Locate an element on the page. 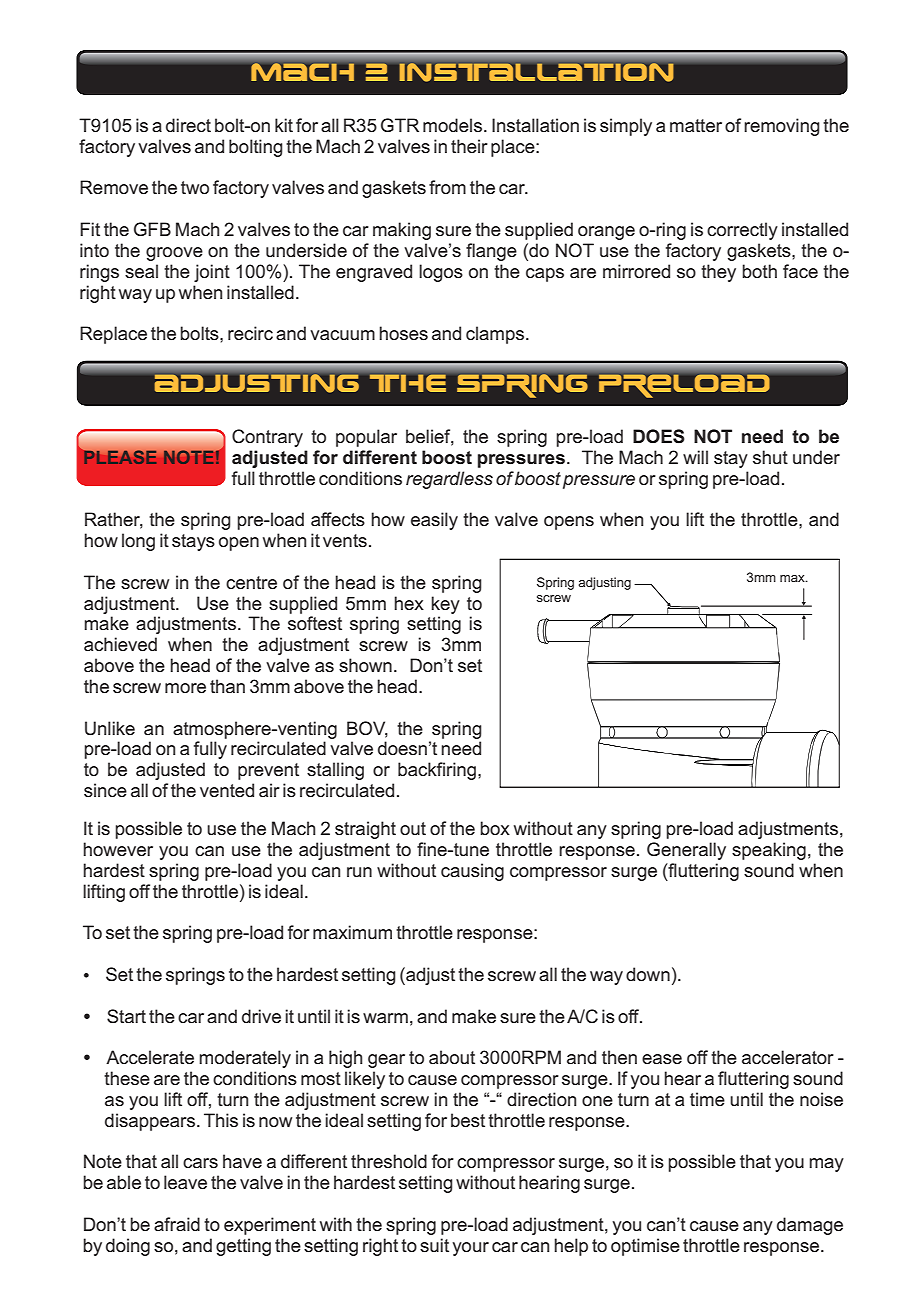  two is located at coordinates (195, 188).
